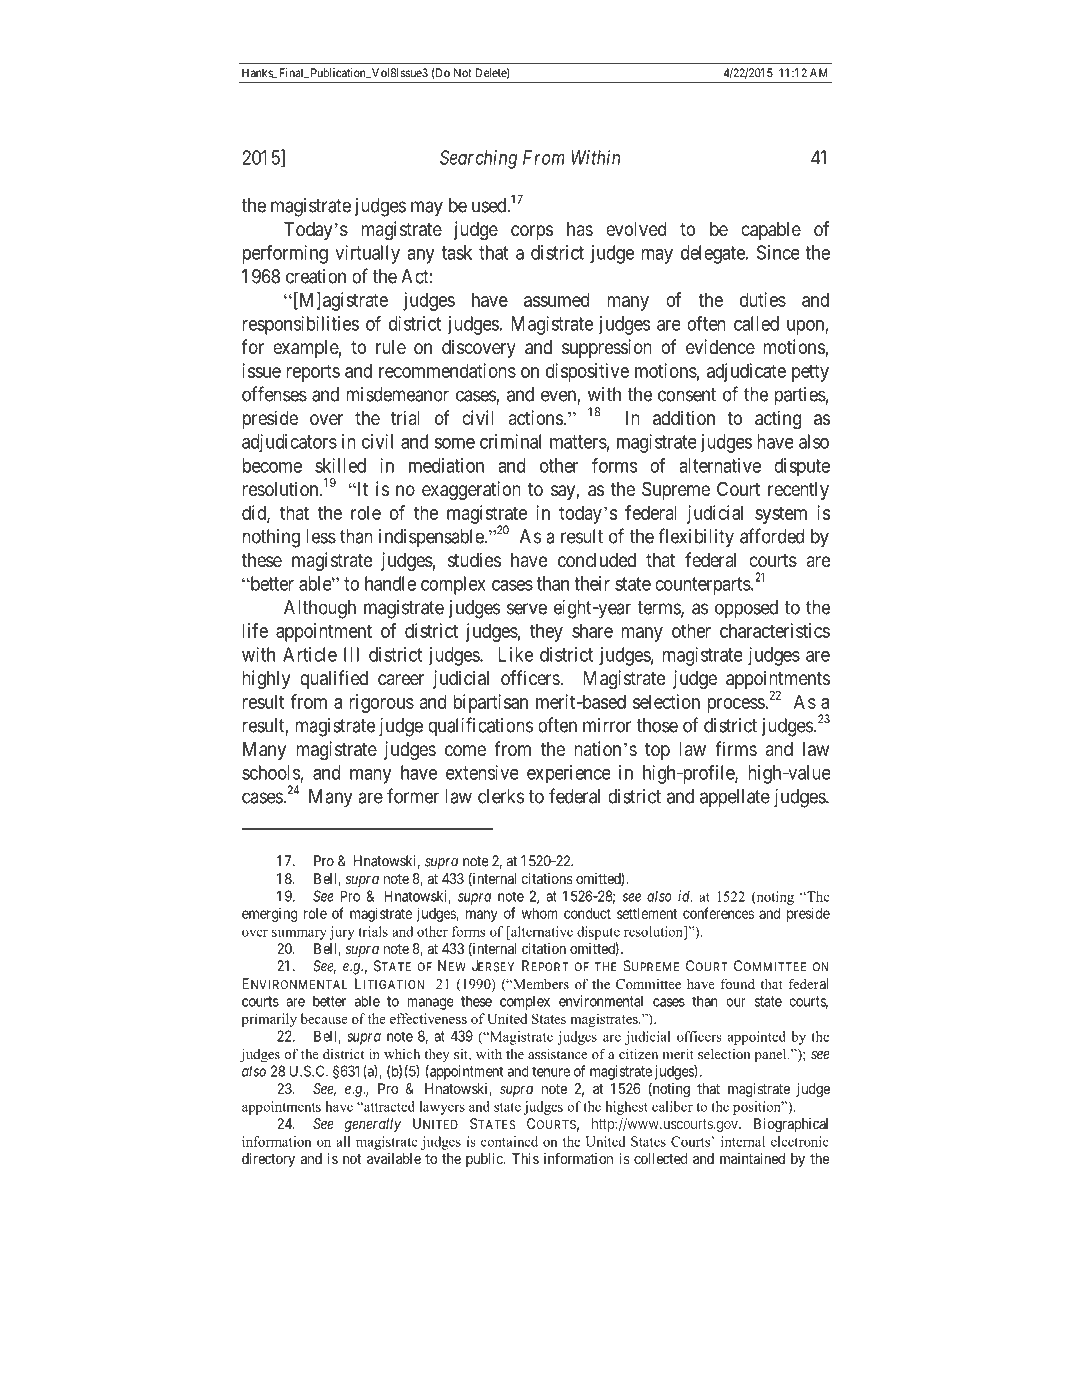 The height and width of the image is (1386, 1071). I want to click on schools, so click(271, 773).
